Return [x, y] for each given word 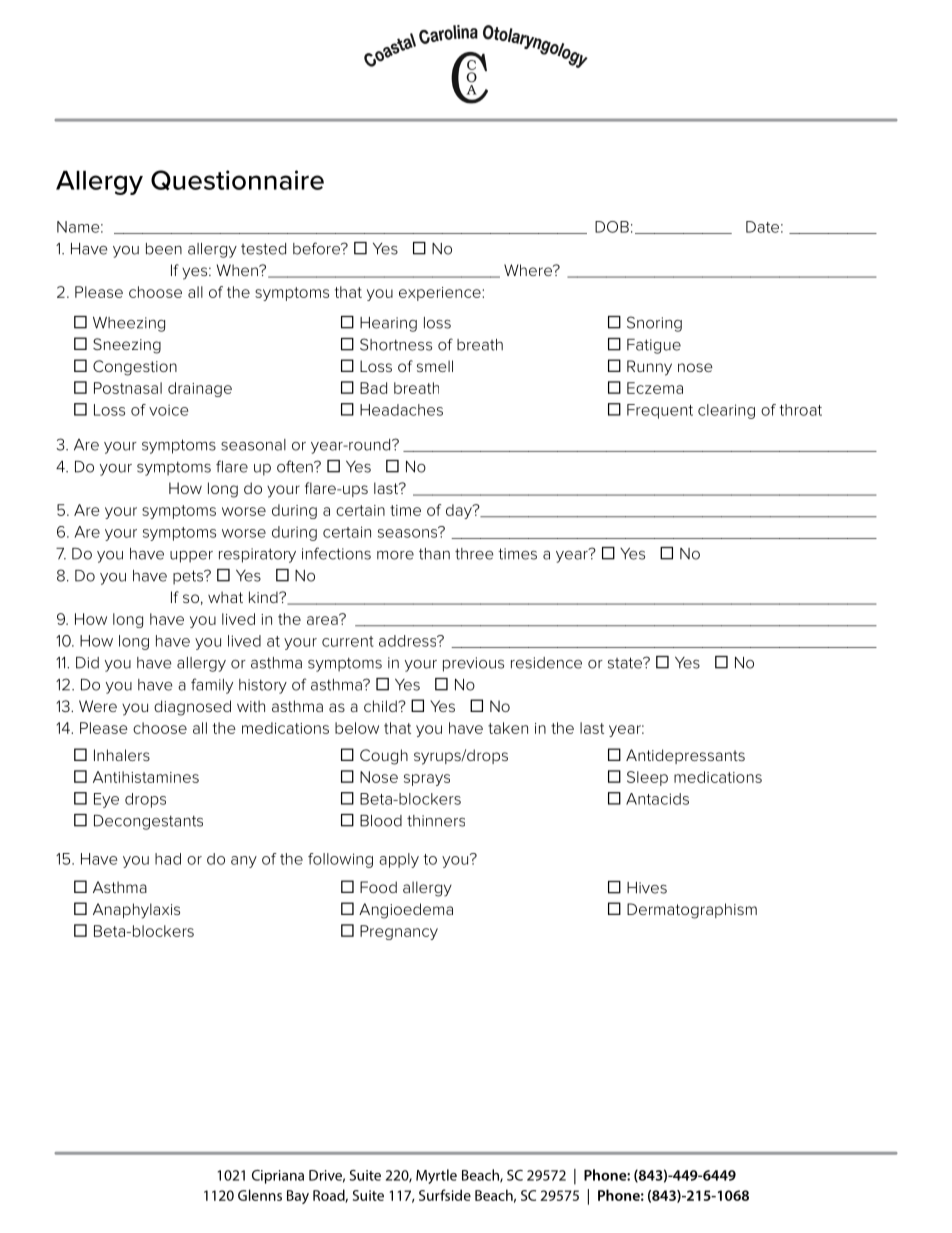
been [164, 249]
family [212, 686]
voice [168, 410]
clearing [726, 411]
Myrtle [436, 1176]
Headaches [401, 410]
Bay [298, 1197]
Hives [647, 888]
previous [473, 664]
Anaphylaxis [136, 911]
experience [441, 294]
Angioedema [406, 911]
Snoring [654, 324]
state [626, 663]
